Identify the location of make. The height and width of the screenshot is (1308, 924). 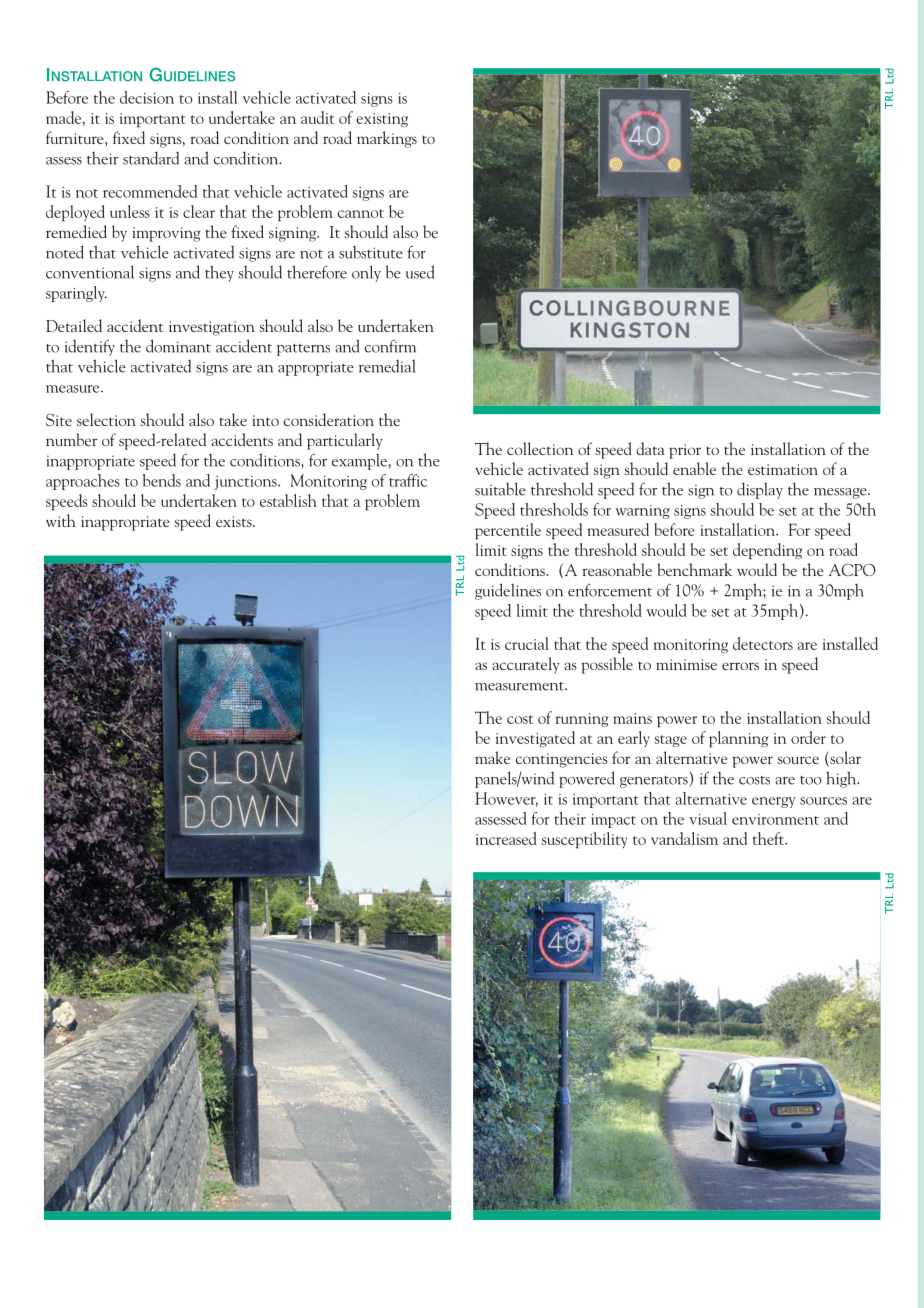
(492, 757).
